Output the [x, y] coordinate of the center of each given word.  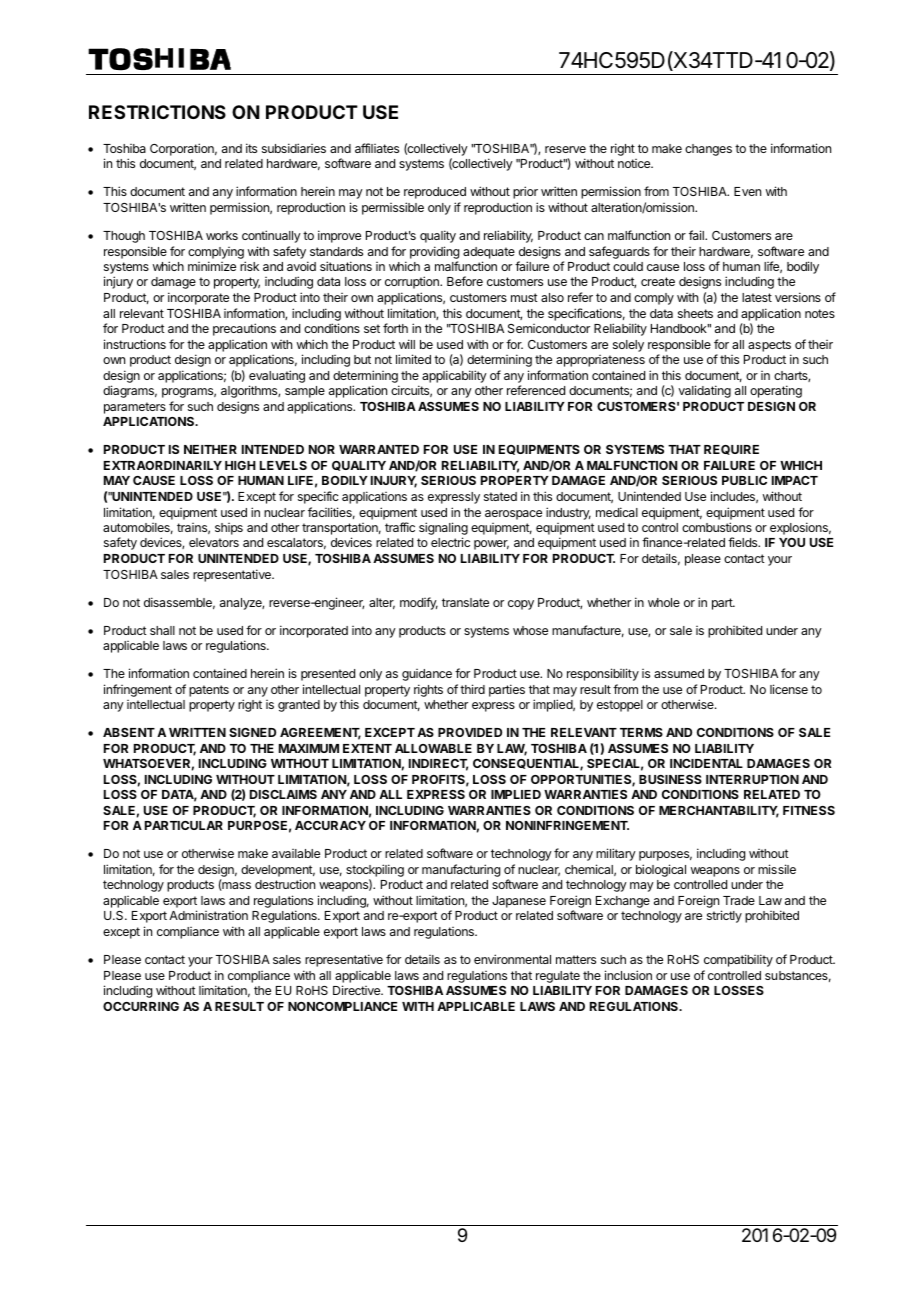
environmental [512, 959]
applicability [454, 376]
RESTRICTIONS [157, 112]
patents [209, 691]
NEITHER [210, 449]
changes [708, 150]
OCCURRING [141, 1006]
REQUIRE [731, 450]
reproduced [435, 193]
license [789, 689]
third [472, 689]
